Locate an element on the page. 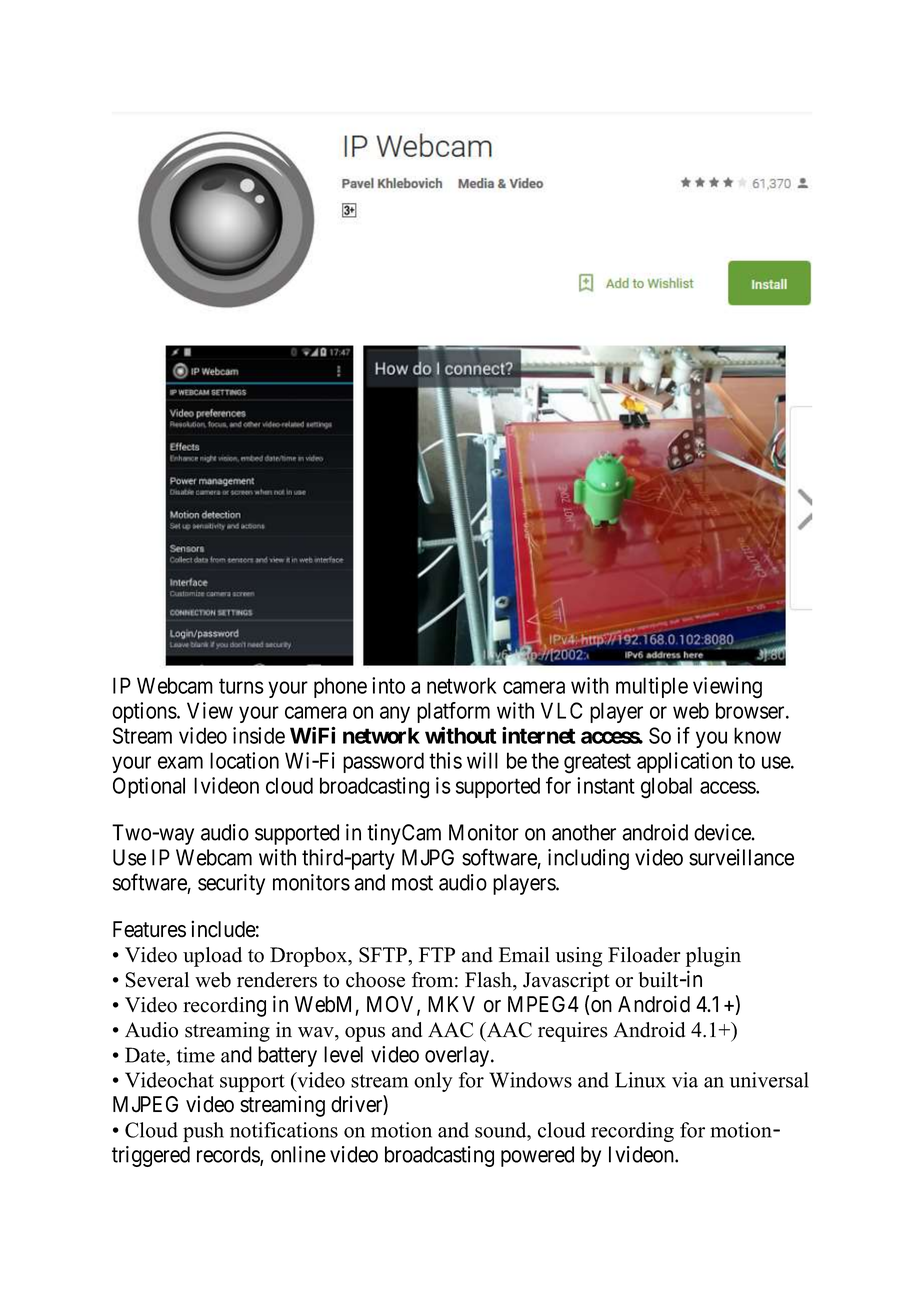  powered is located at coordinates (537, 1156).
